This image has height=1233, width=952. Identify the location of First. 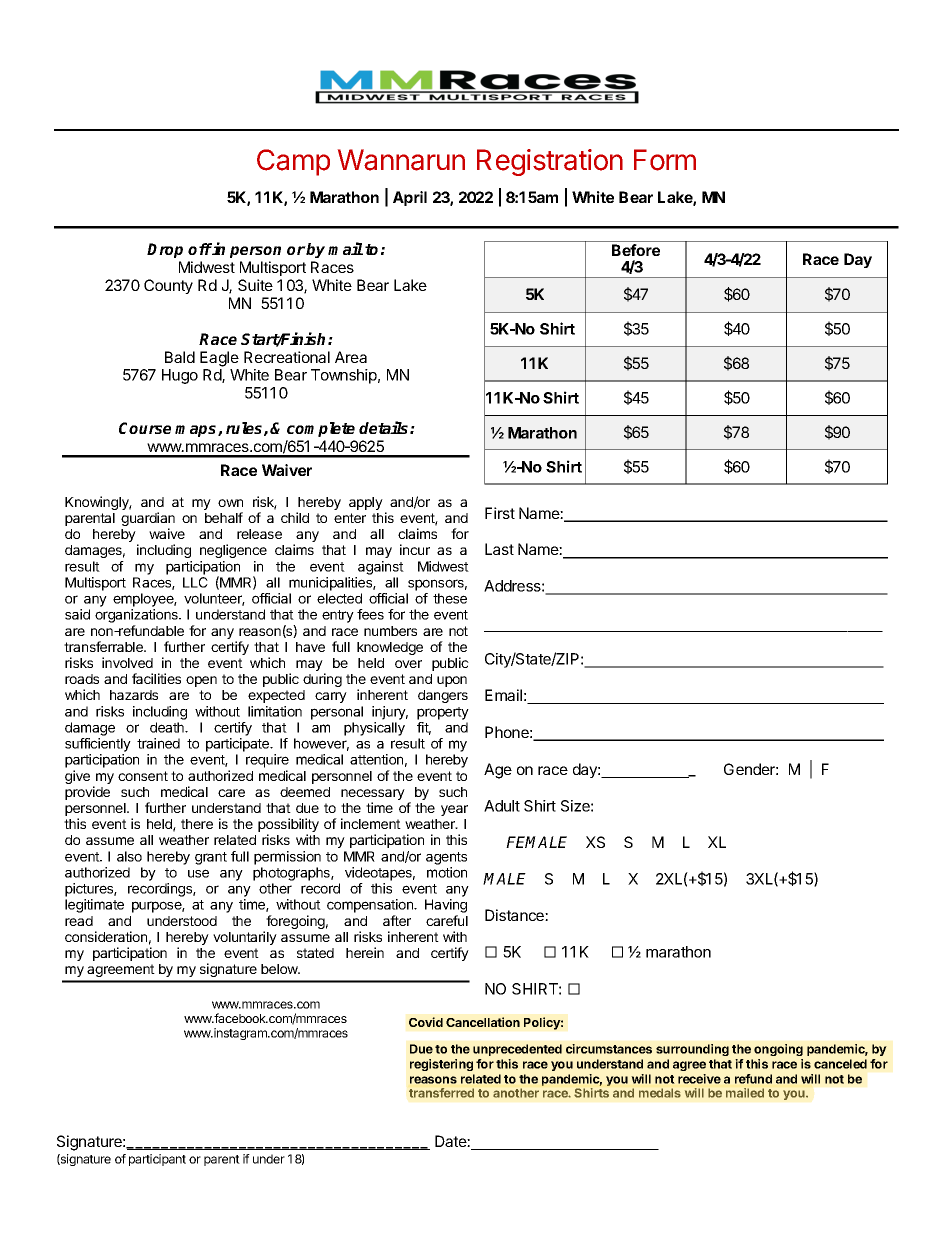
(500, 513).
